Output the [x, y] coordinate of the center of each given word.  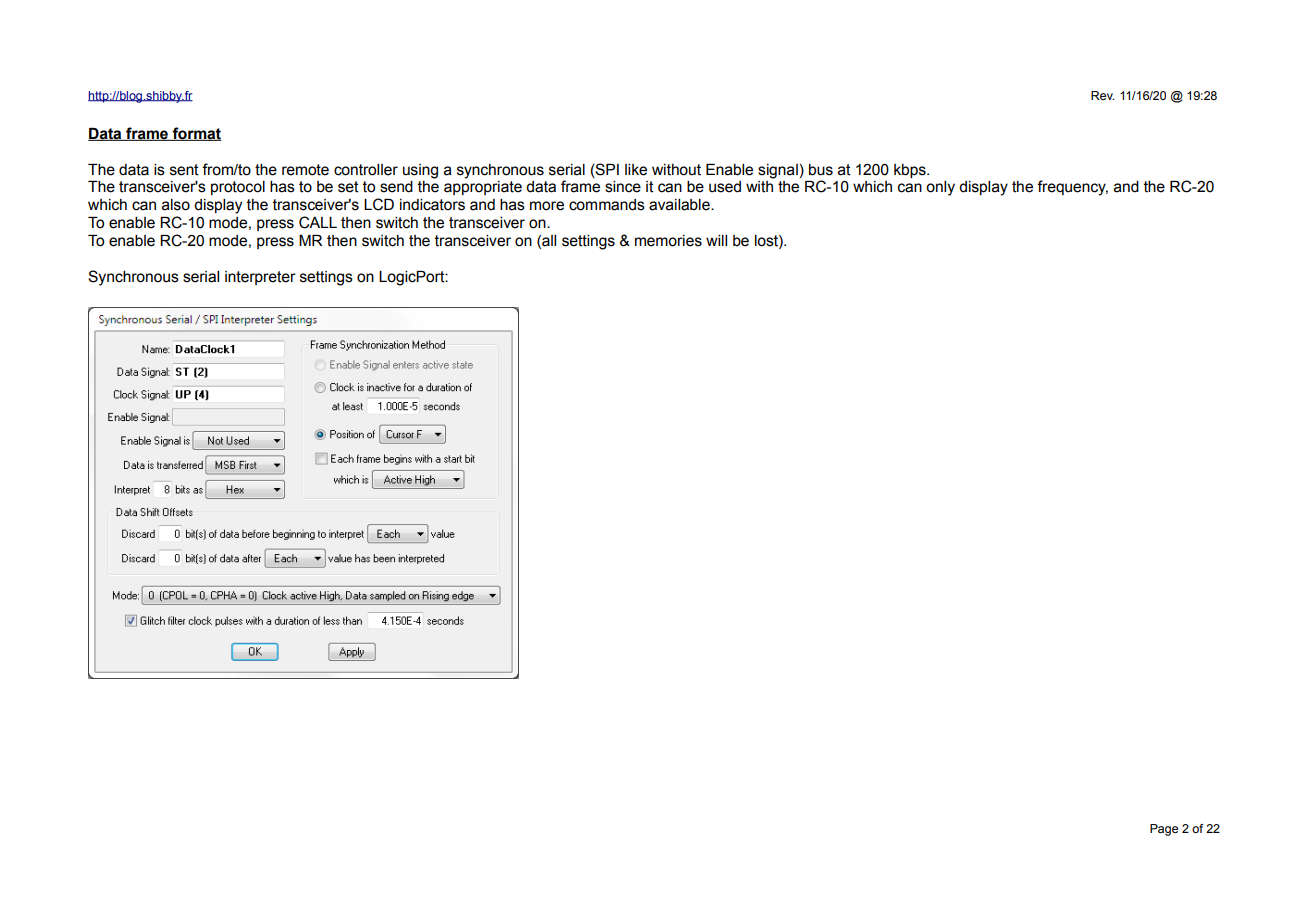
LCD [379, 204]
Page [1164, 830]
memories [668, 241]
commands [607, 205]
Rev [1102, 95]
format [196, 134]
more [547, 206]
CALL [318, 222]
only [940, 188]
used [725, 187]
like [636, 170]
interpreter [260, 278]
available [680, 205]
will [716, 240]
